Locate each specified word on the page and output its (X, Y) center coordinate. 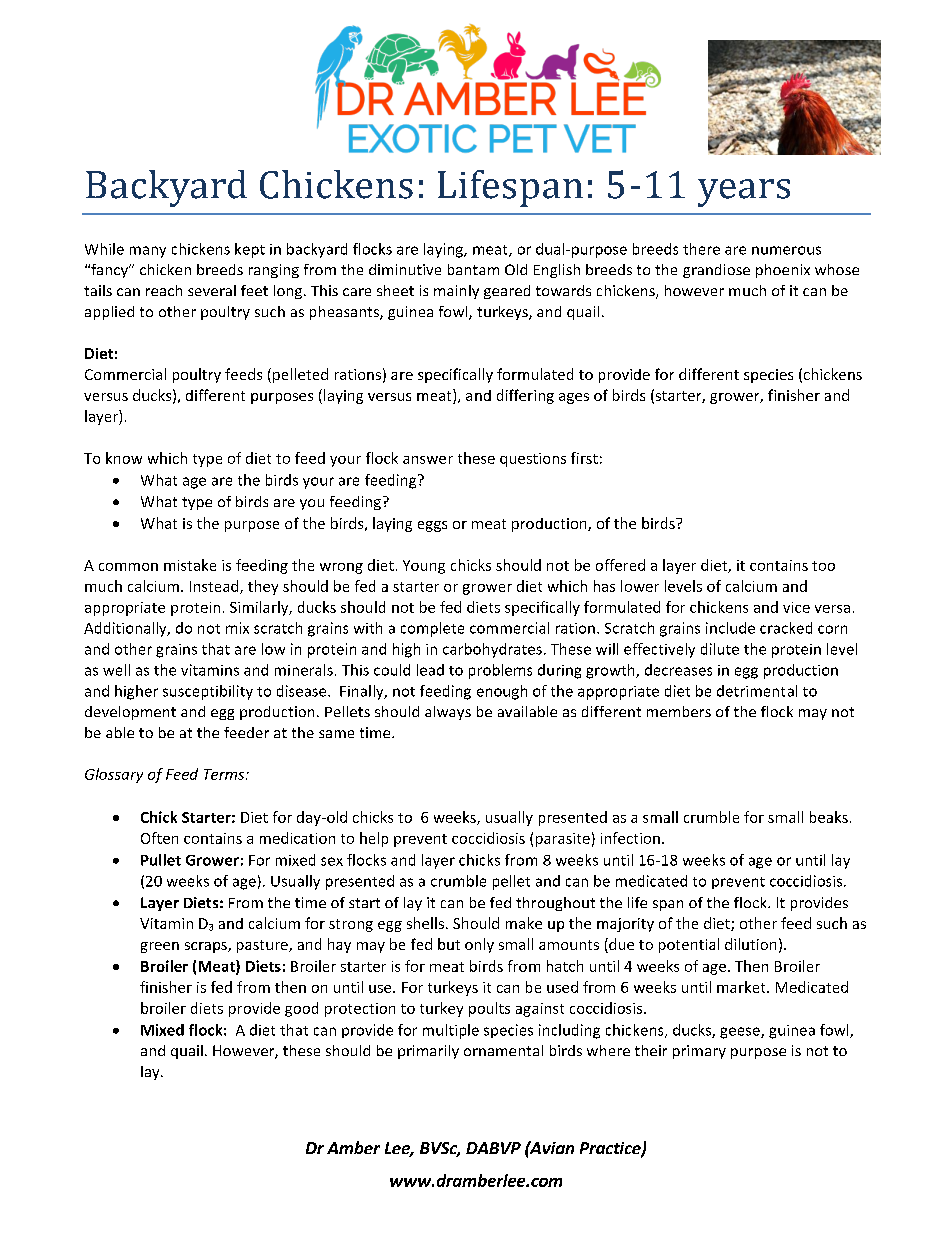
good (301, 1009)
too (823, 566)
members (679, 711)
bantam (473, 269)
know (124, 458)
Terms (225, 774)
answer (428, 460)
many (148, 252)
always (448, 713)
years (744, 193)
